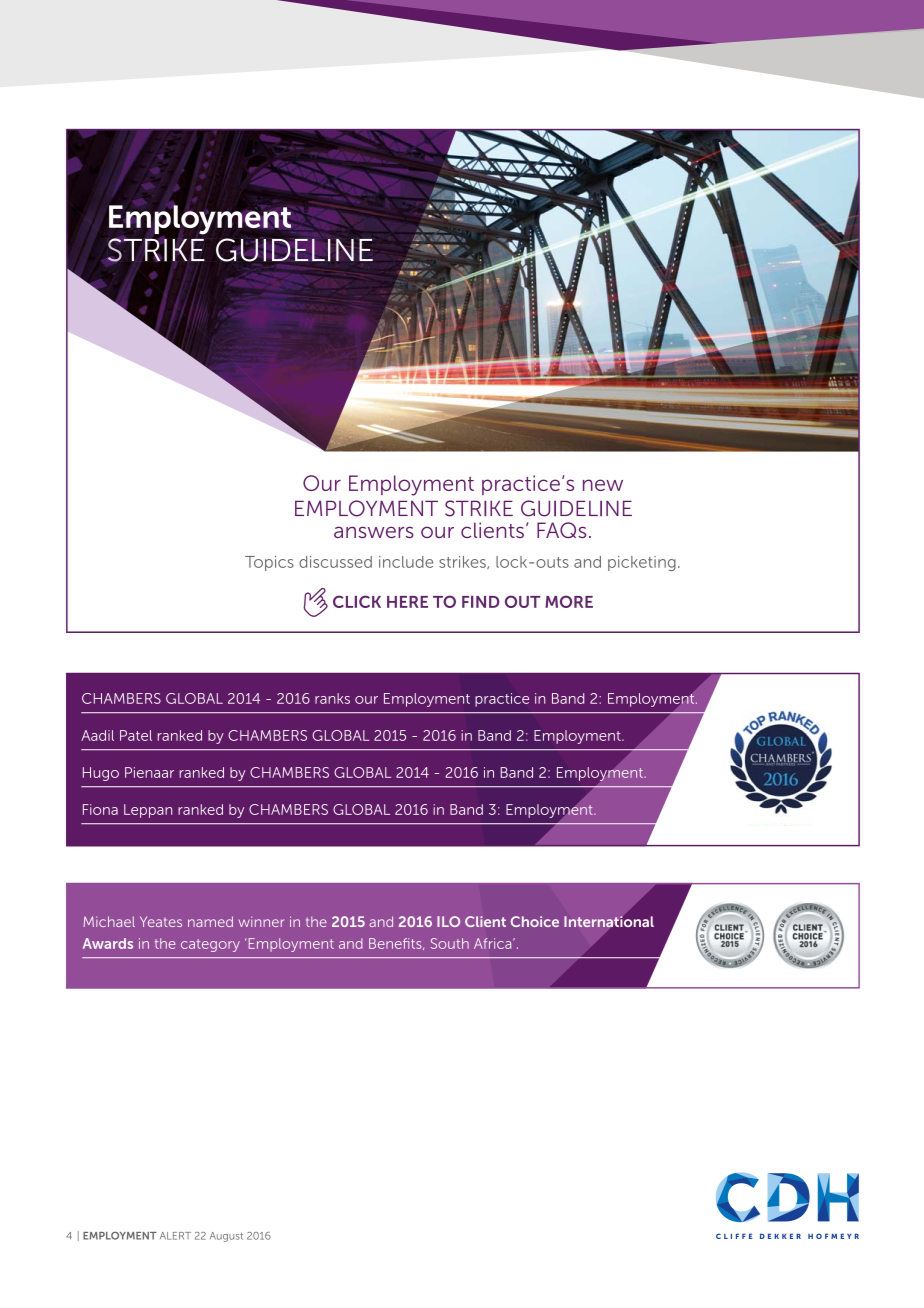 The height and width of the screenshot is (1308, 924). What do you see at coordinates (269, 563) in the screenshot?
I see `Topics` at bounding box center [269, 563].
